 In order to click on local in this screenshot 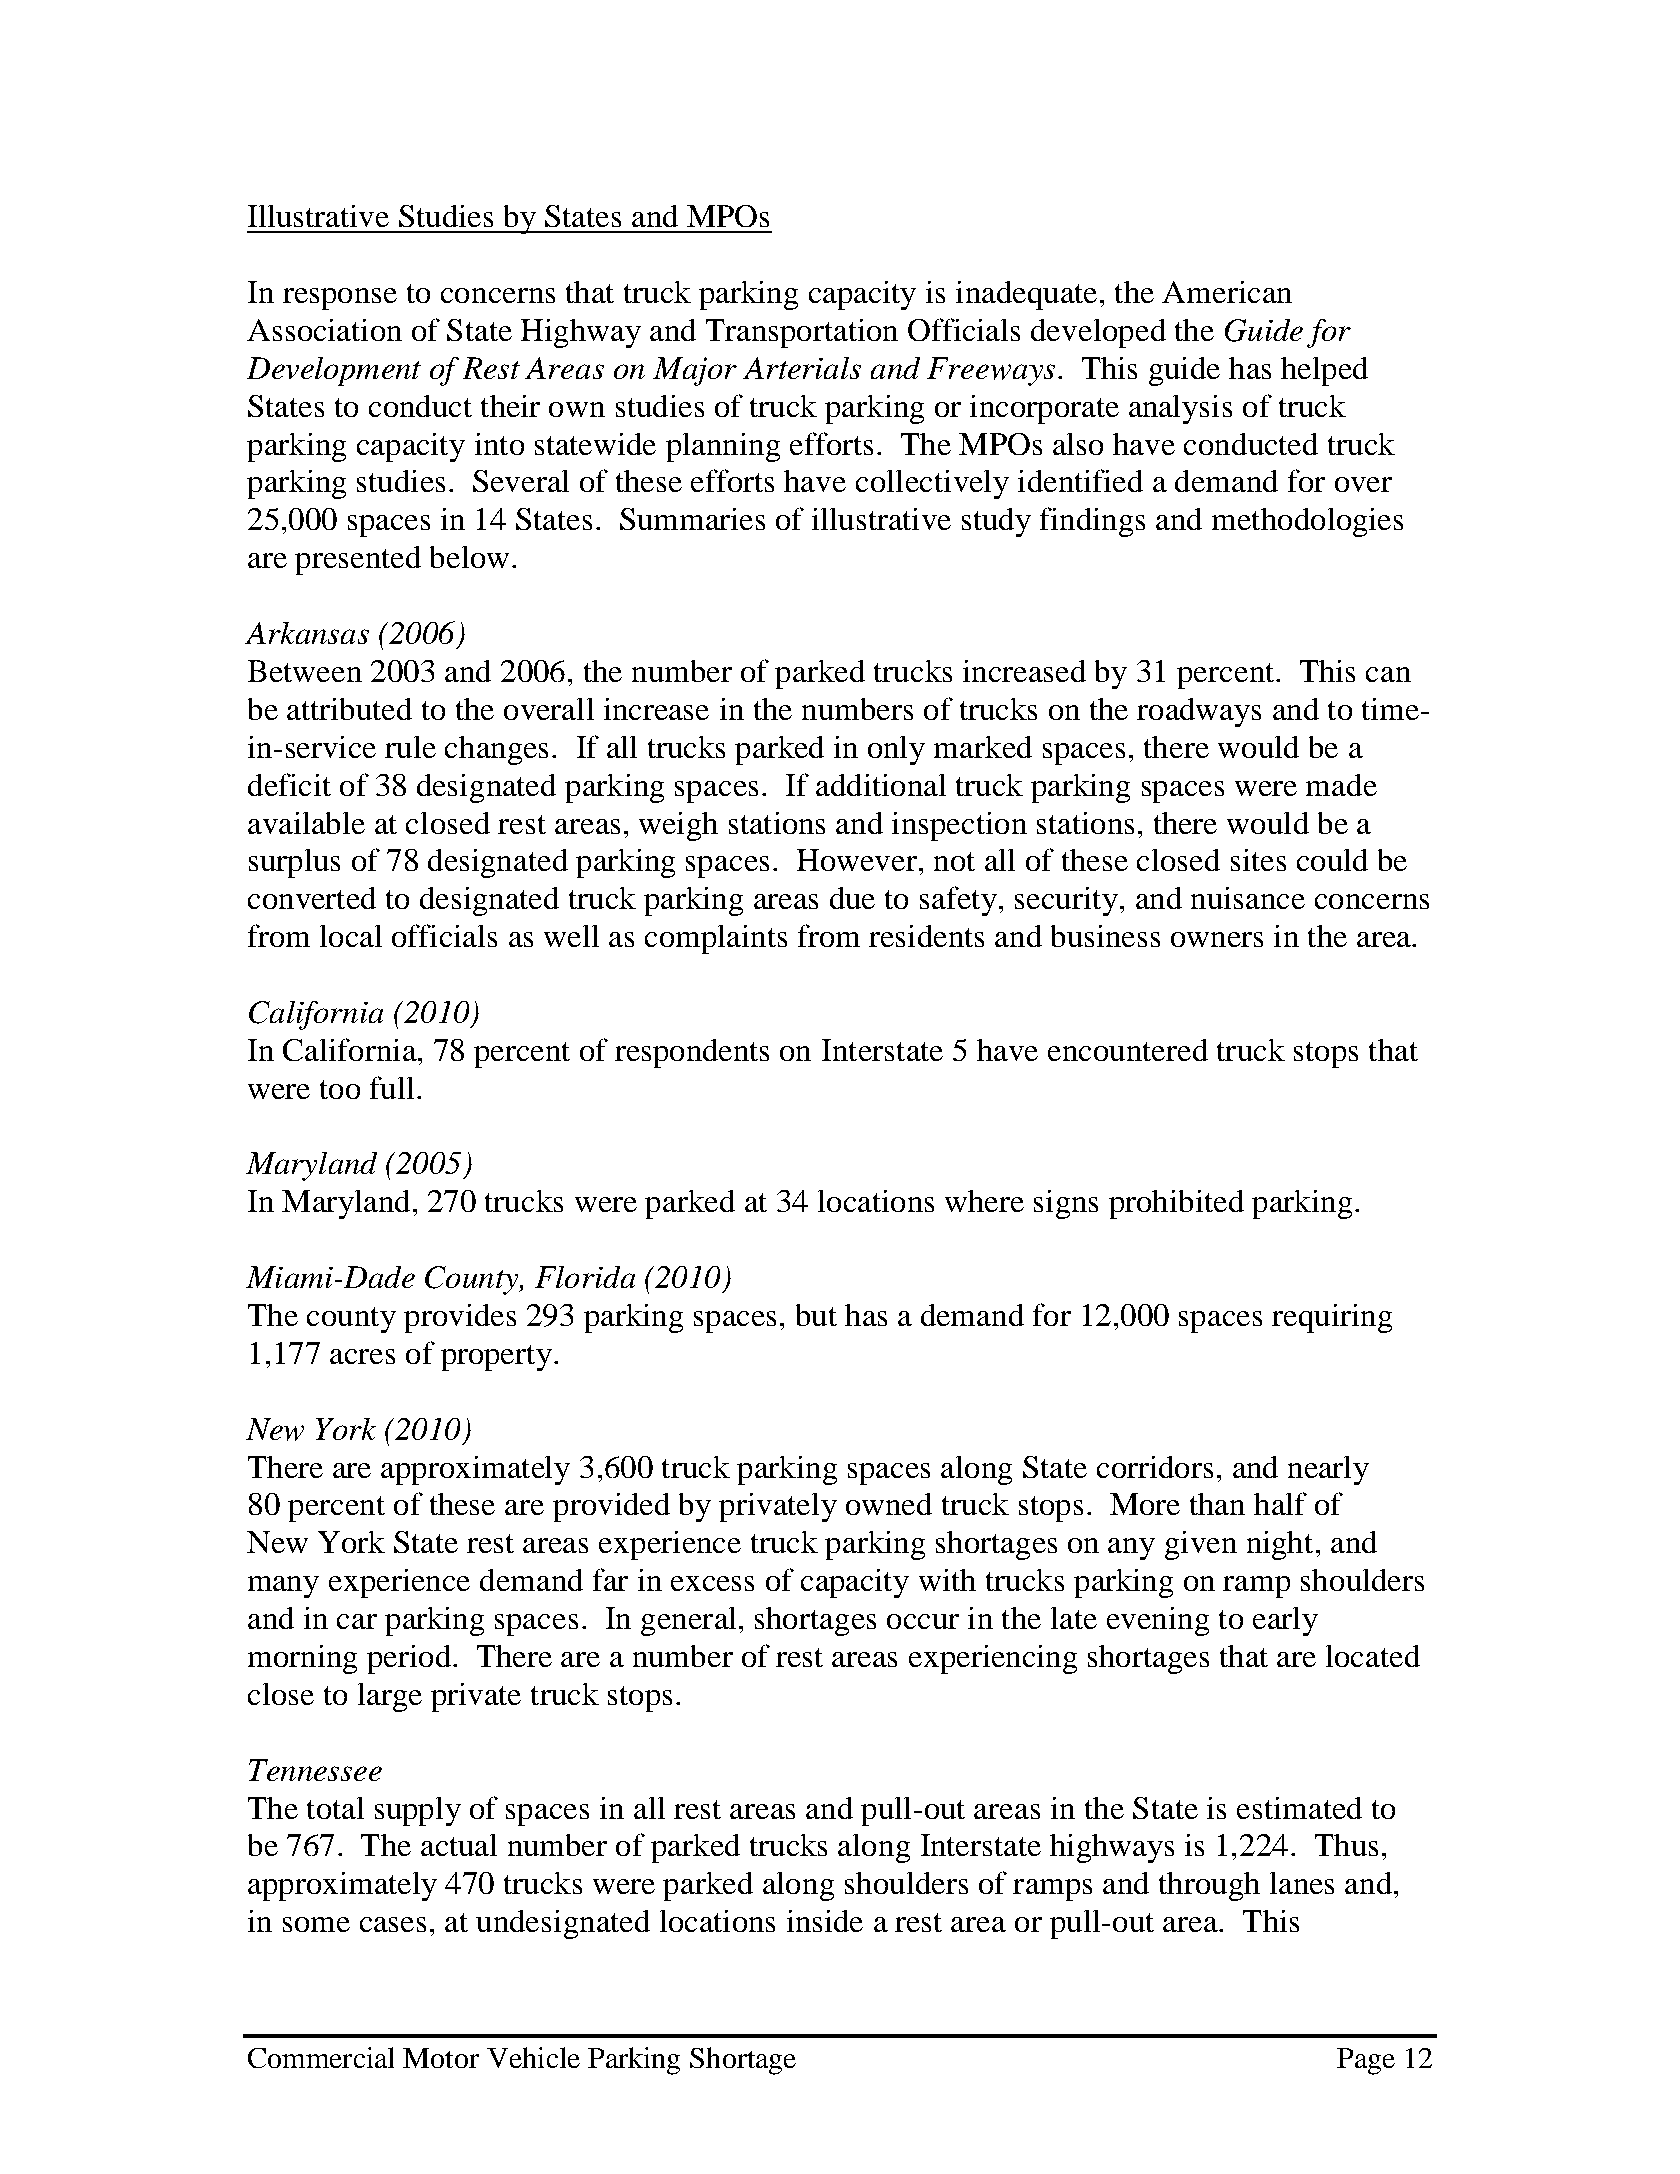, I will do `click(351, 936)`.
